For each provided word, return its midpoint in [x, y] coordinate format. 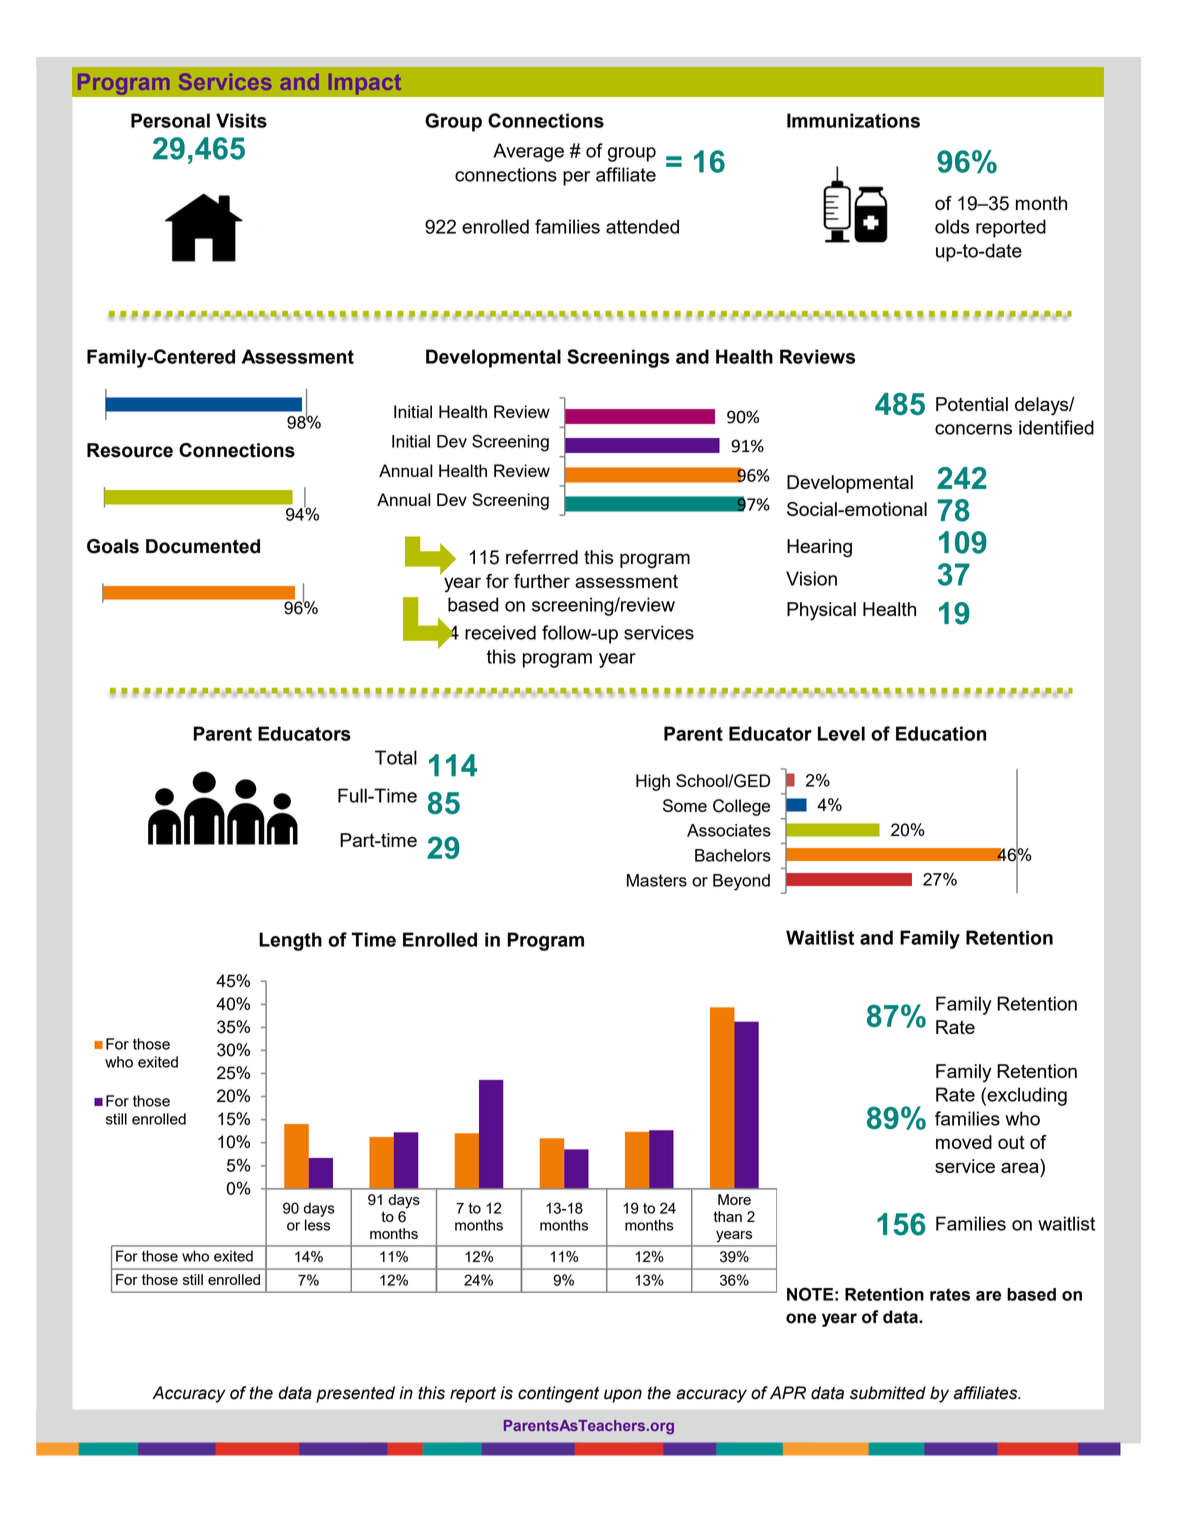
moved [964, 1142]
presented [355, 1394]
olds [952, 226]
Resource [130, 450]
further [542, 581]
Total [396, 757]
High [653, 782]
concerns [973, 429]
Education [941, 733]
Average [528, 152]
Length [290, 941]
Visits [241, 120]
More [734, 1199]
